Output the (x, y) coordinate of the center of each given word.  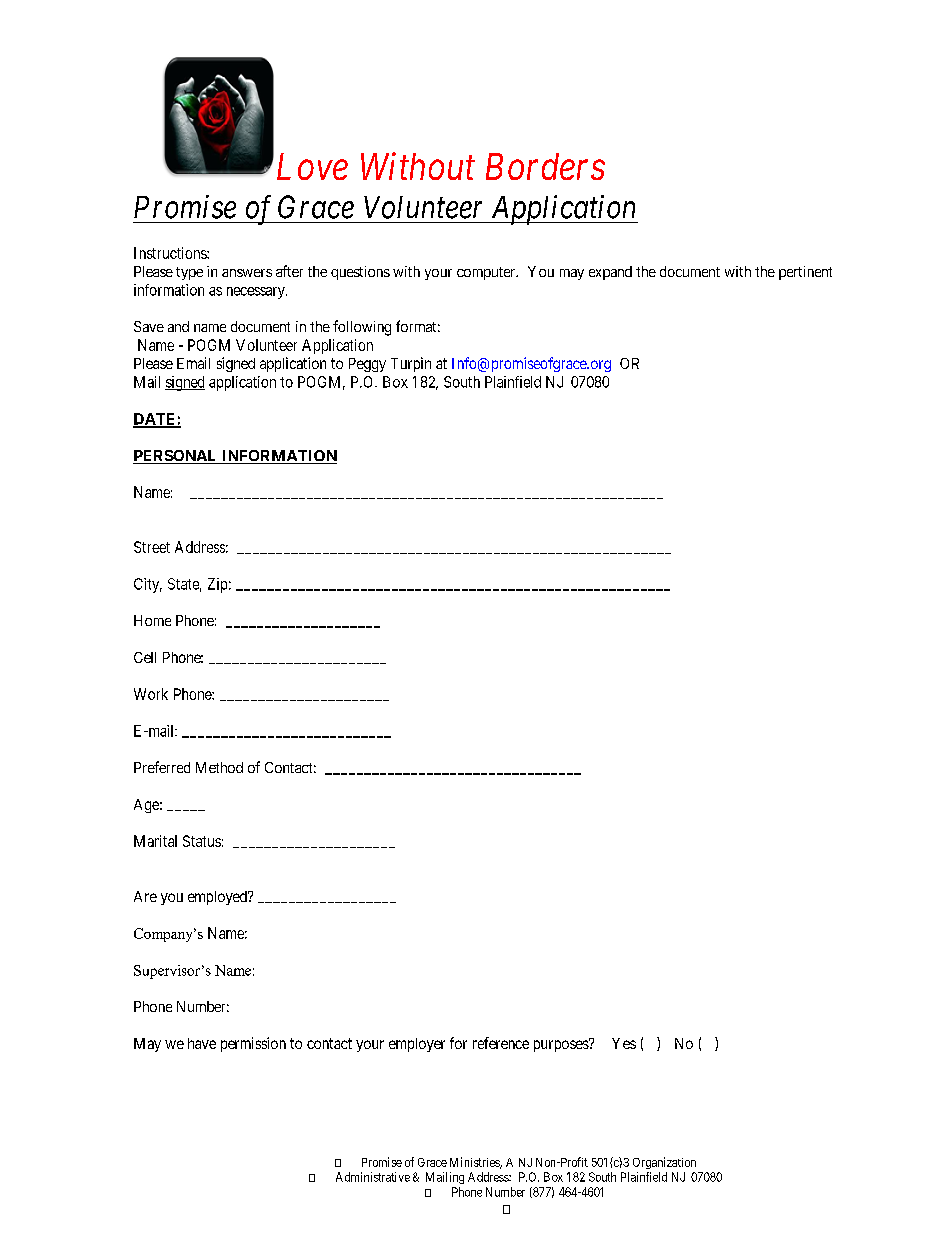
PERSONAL (176, 457)
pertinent (805, 273)
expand (610, 273)
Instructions (171, 253)
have (202, 1043)
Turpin (411, 364)
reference (501, 1043)
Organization (664, 1163)
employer (417, 1045)
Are (145, 896)
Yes (624, 1043)
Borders (545, 166)
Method (219, 767)
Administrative (373, 1177)
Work (151, 694)
